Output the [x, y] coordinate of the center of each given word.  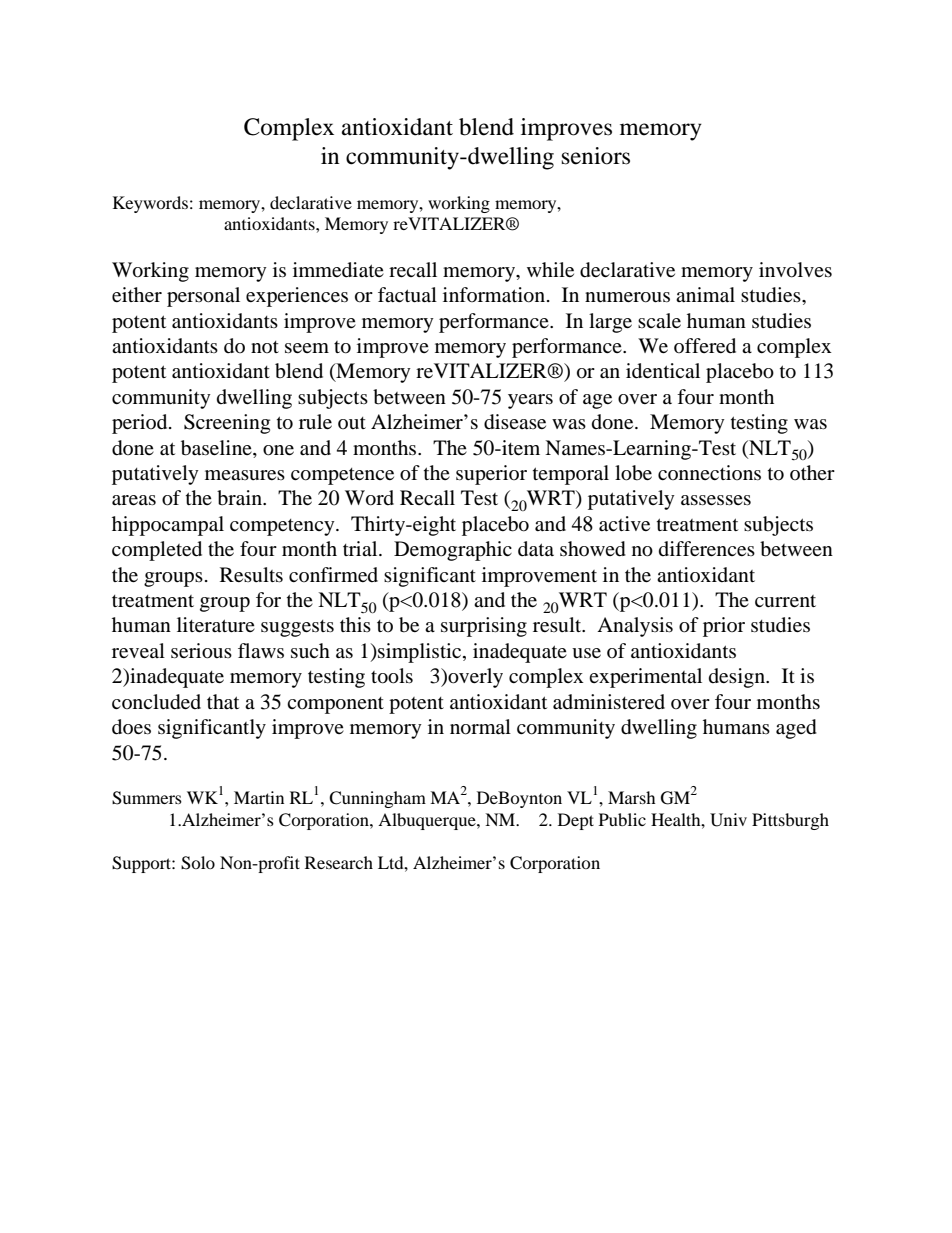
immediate [338, 270]
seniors [596, 156]
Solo [198, 863]
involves [795, 270]
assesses [716, 500]
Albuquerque [428, 821]
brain [240, 498]
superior [491, 475]
